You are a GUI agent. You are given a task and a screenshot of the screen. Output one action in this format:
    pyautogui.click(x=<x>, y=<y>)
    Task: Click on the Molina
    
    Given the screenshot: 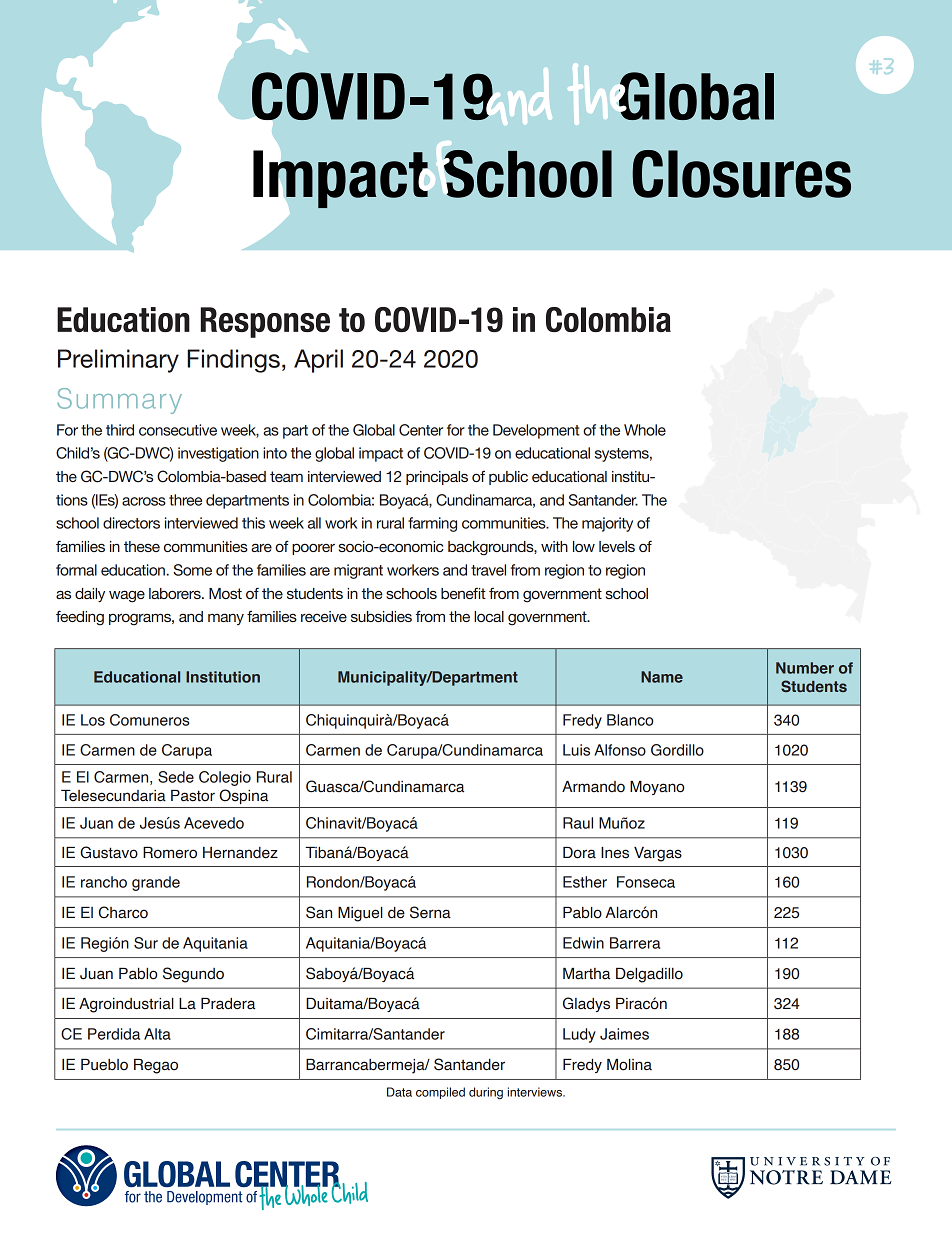 What is the action you would take?
    pyautogui.click(x=629, y=1065)
